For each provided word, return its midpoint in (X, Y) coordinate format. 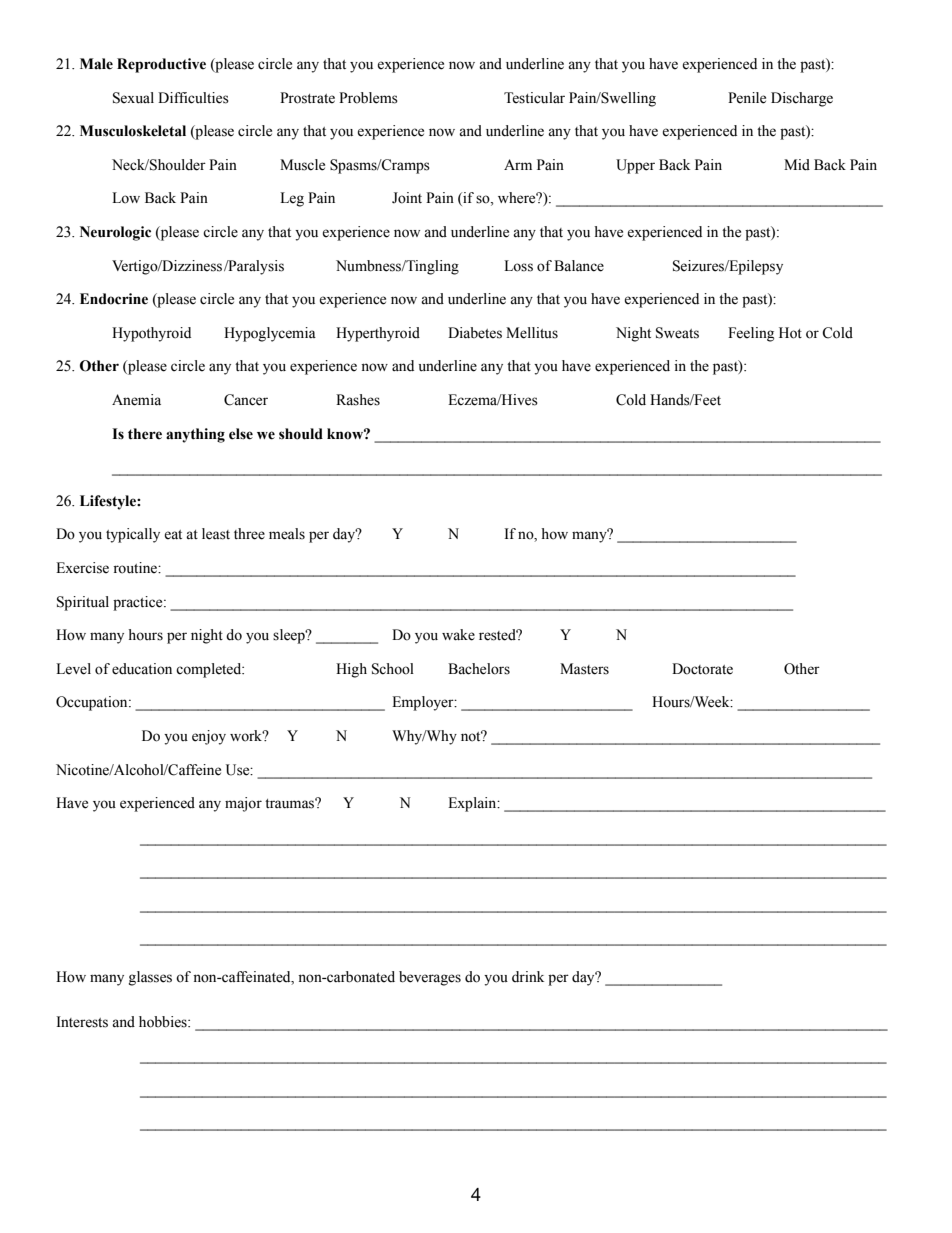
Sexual (133, 98)
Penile (747, 98)
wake (458, 635)
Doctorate (702, 669)
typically (133, 535)
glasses (150, 978)
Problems (368, 98)
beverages (430, 978)
